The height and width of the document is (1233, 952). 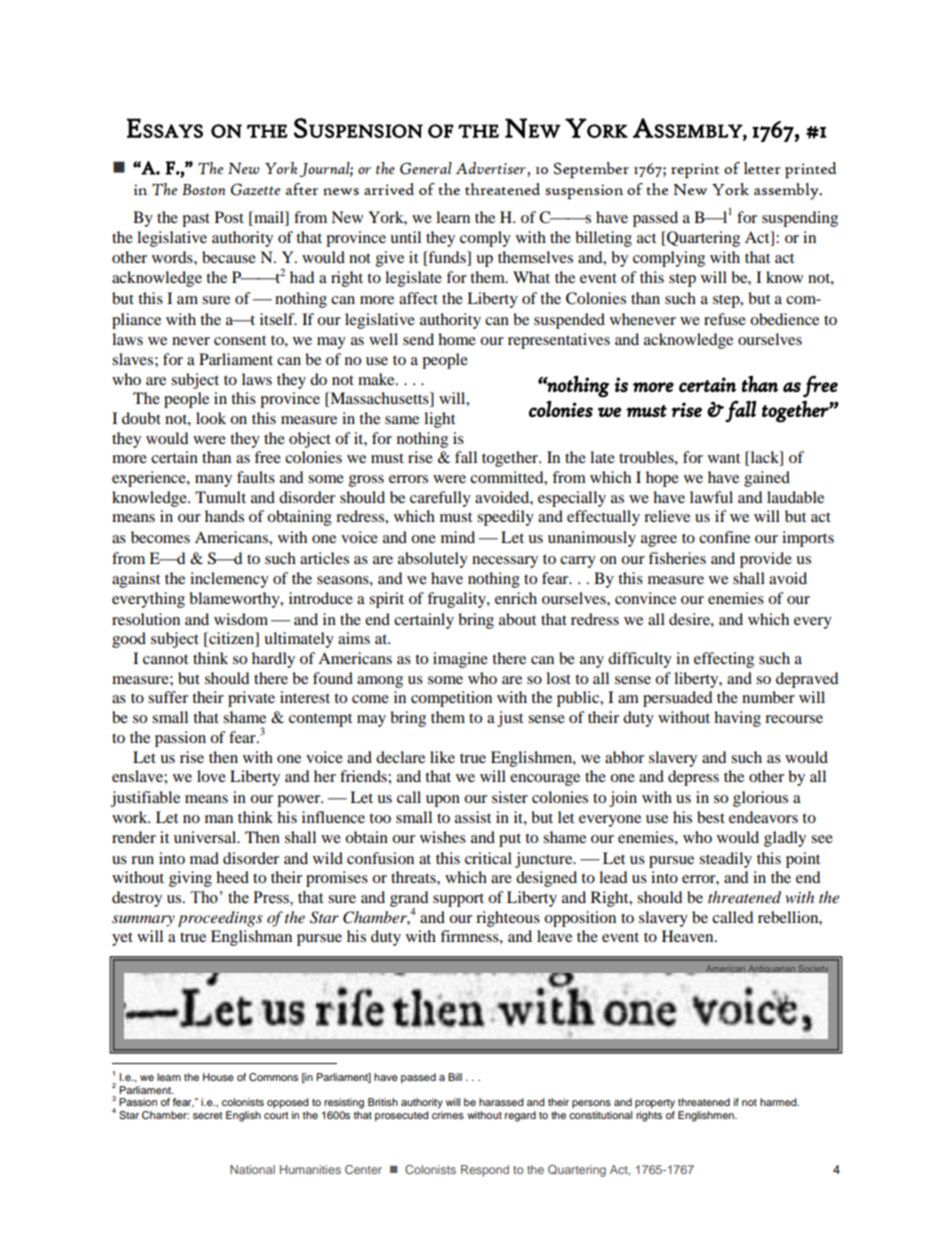 What do you see at coordinates (492, 169) in the document?
I see `Advertiser` at bounding box center [492, 169].
